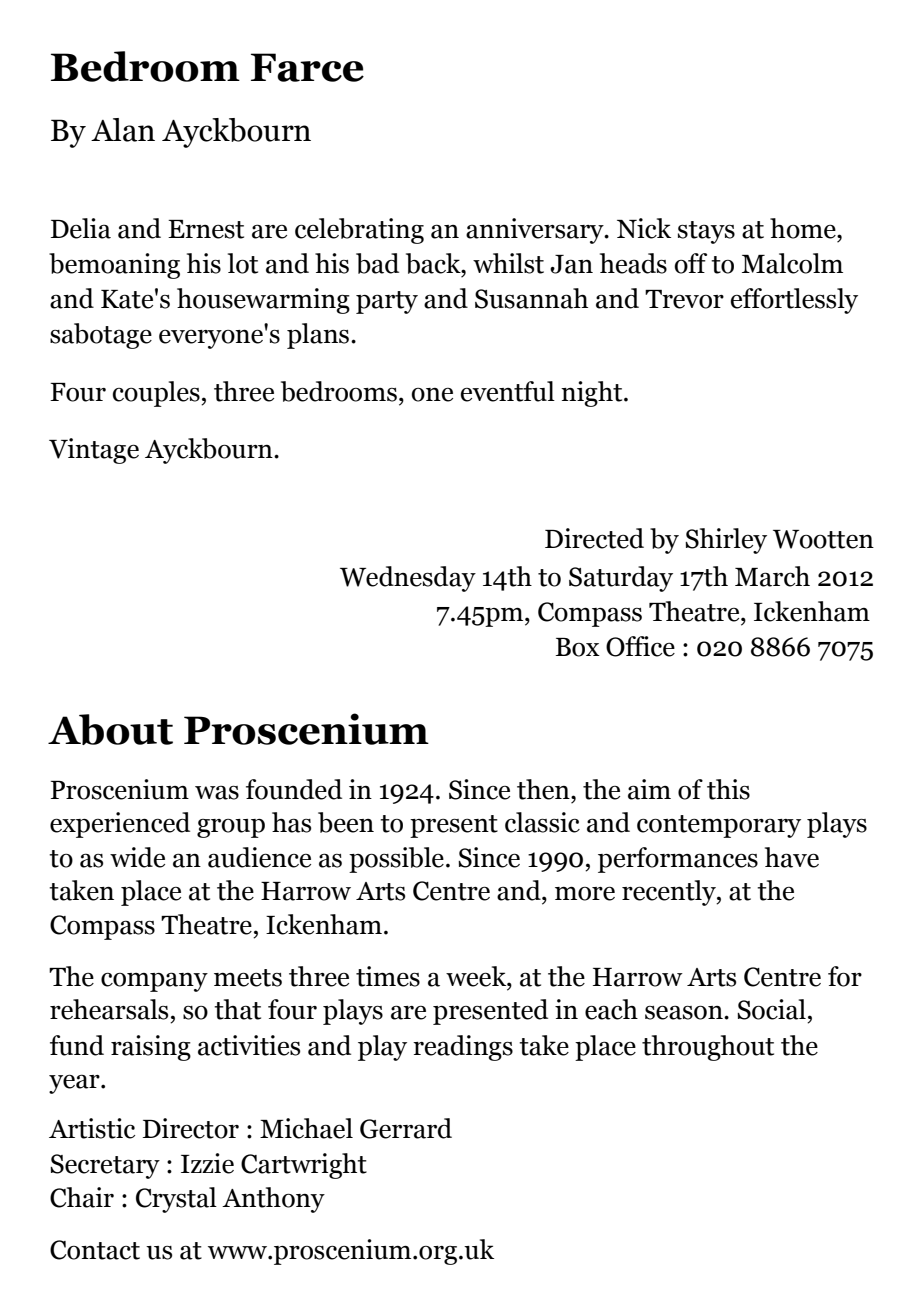  Describe the element at coordinates (507, 391) in the image. I see `eventful` at that location.
